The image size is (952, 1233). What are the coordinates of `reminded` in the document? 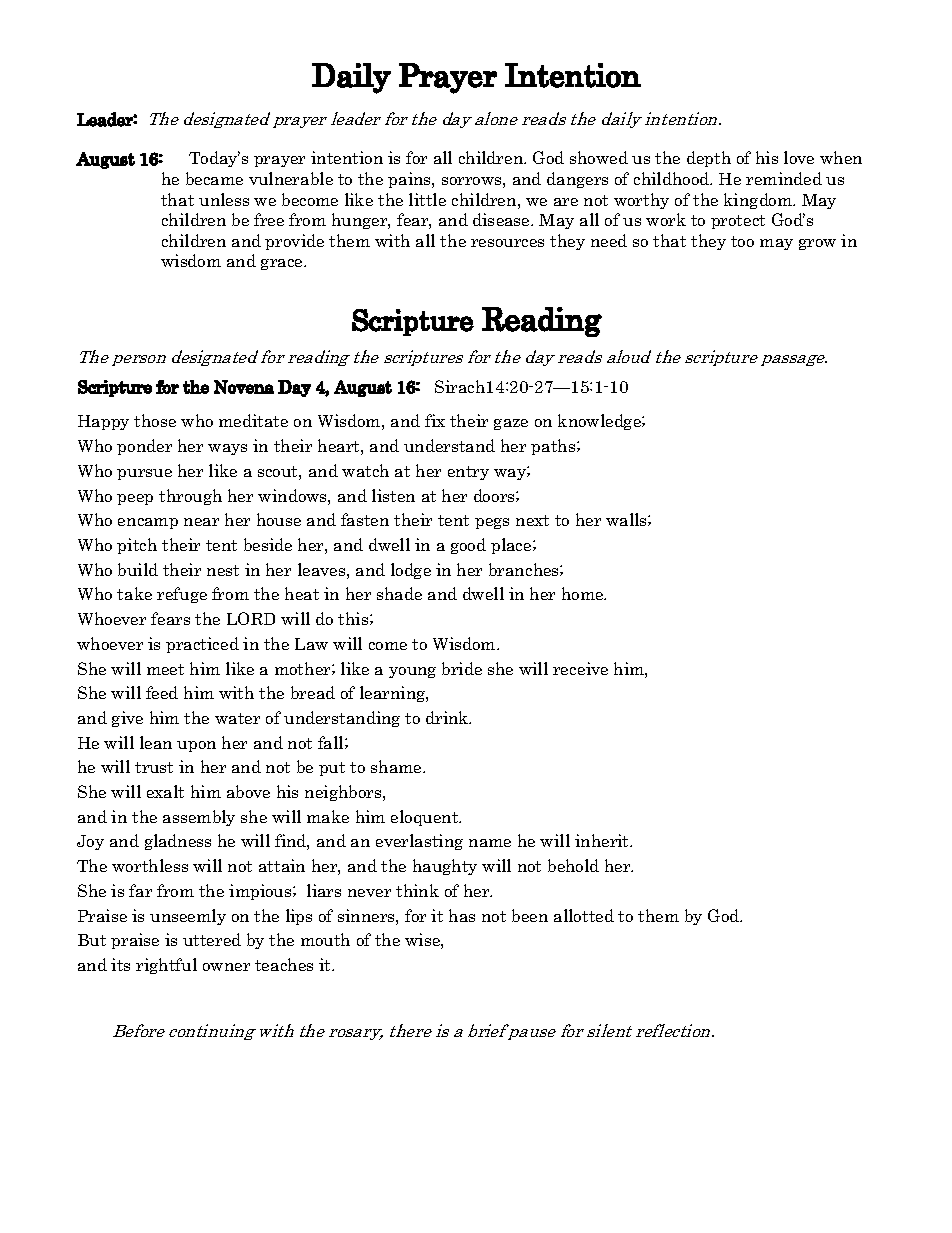 It's located at (784, 178).
